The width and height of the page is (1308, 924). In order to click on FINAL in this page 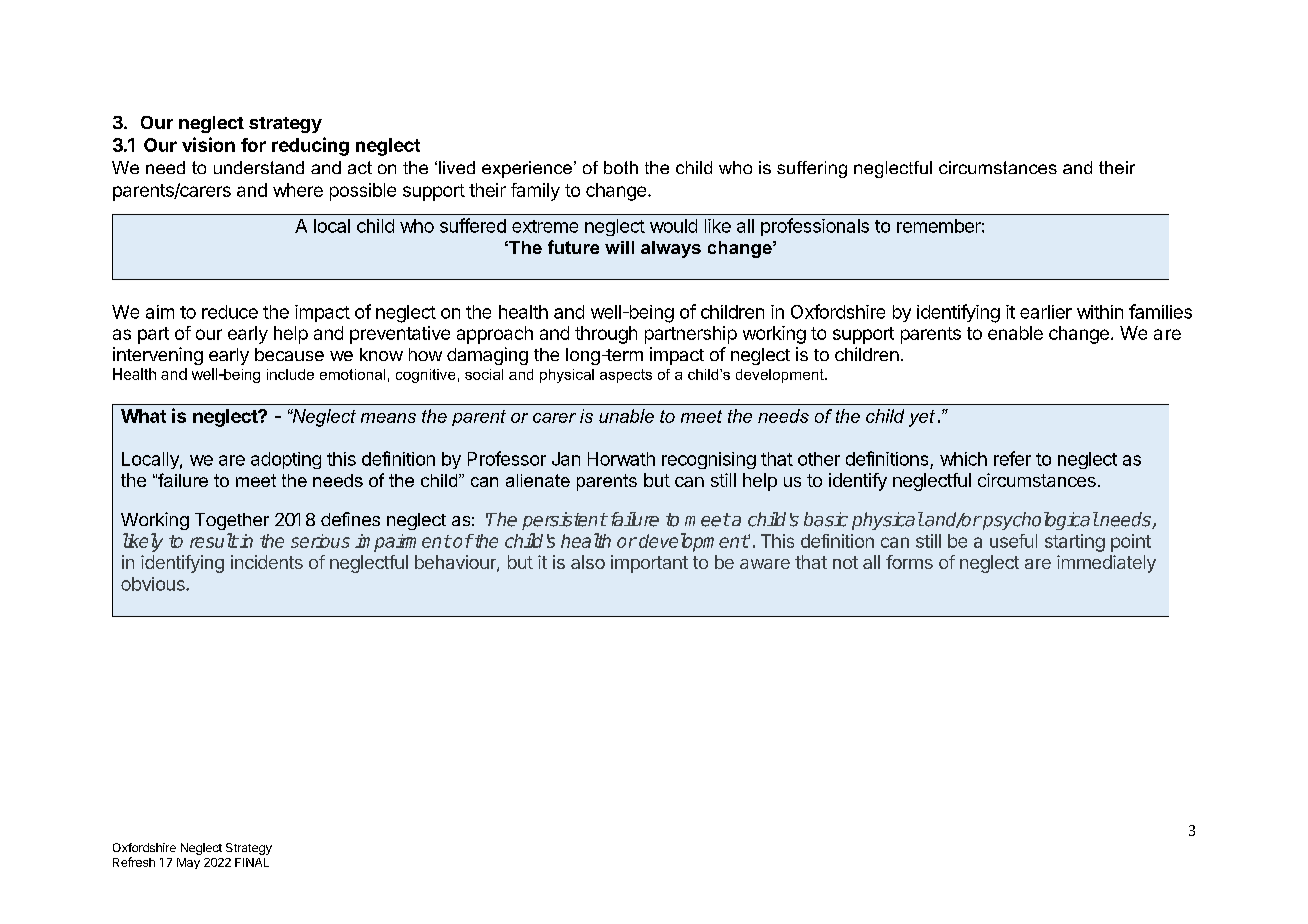, I will do `click(252, 862)`.
